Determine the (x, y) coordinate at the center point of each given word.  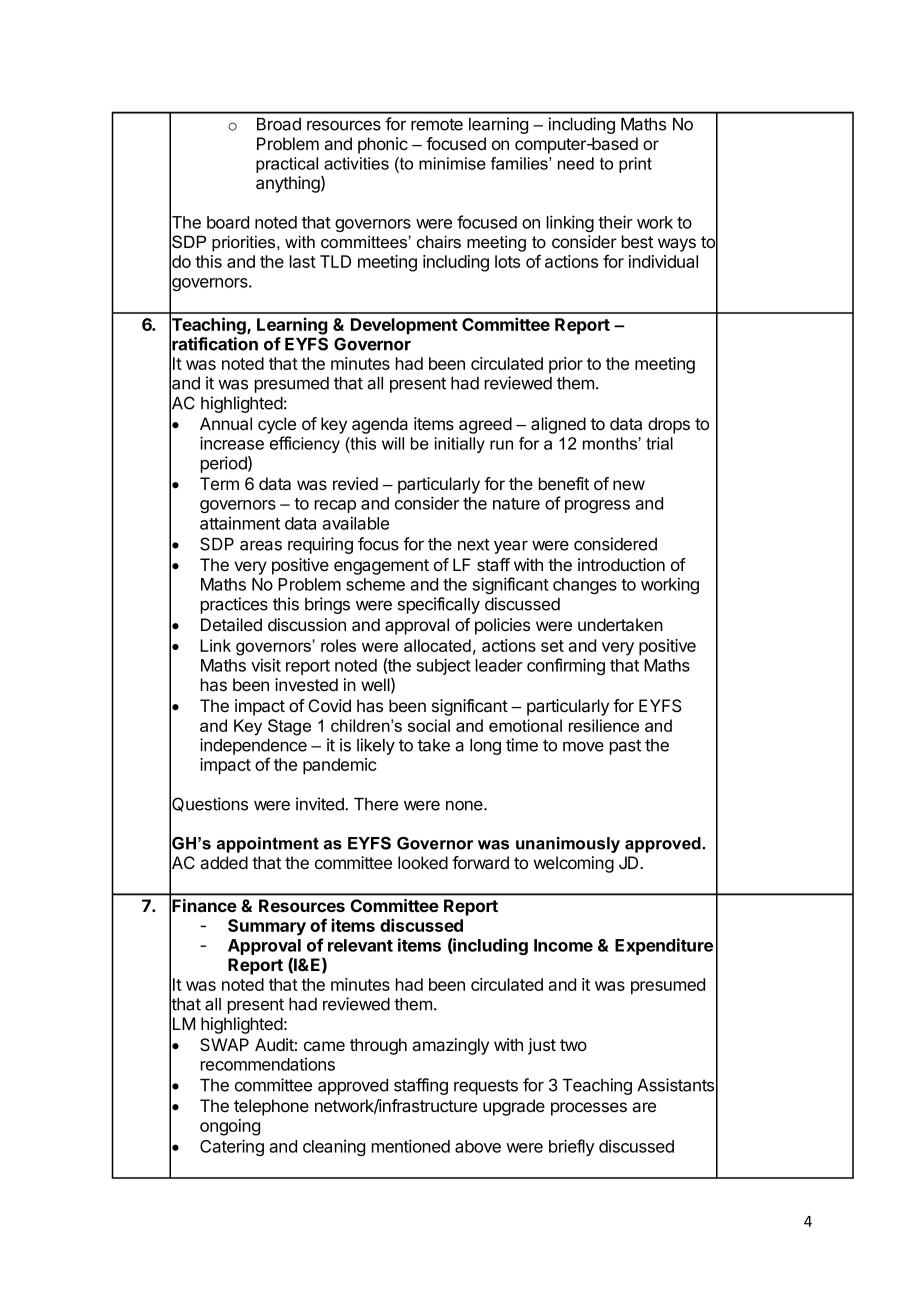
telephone (271, 1107)
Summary (267, 927)
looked (423, 862)
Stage (289, 727)
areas (261, 546)
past (625, 747)
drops (669, 425)
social (429, 725)
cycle (277, 425)
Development (404, 326)
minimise (452, 163)
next (474, 544)
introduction (621, 564)
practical (287, 165)
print (635, 165)
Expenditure (664, 946)
